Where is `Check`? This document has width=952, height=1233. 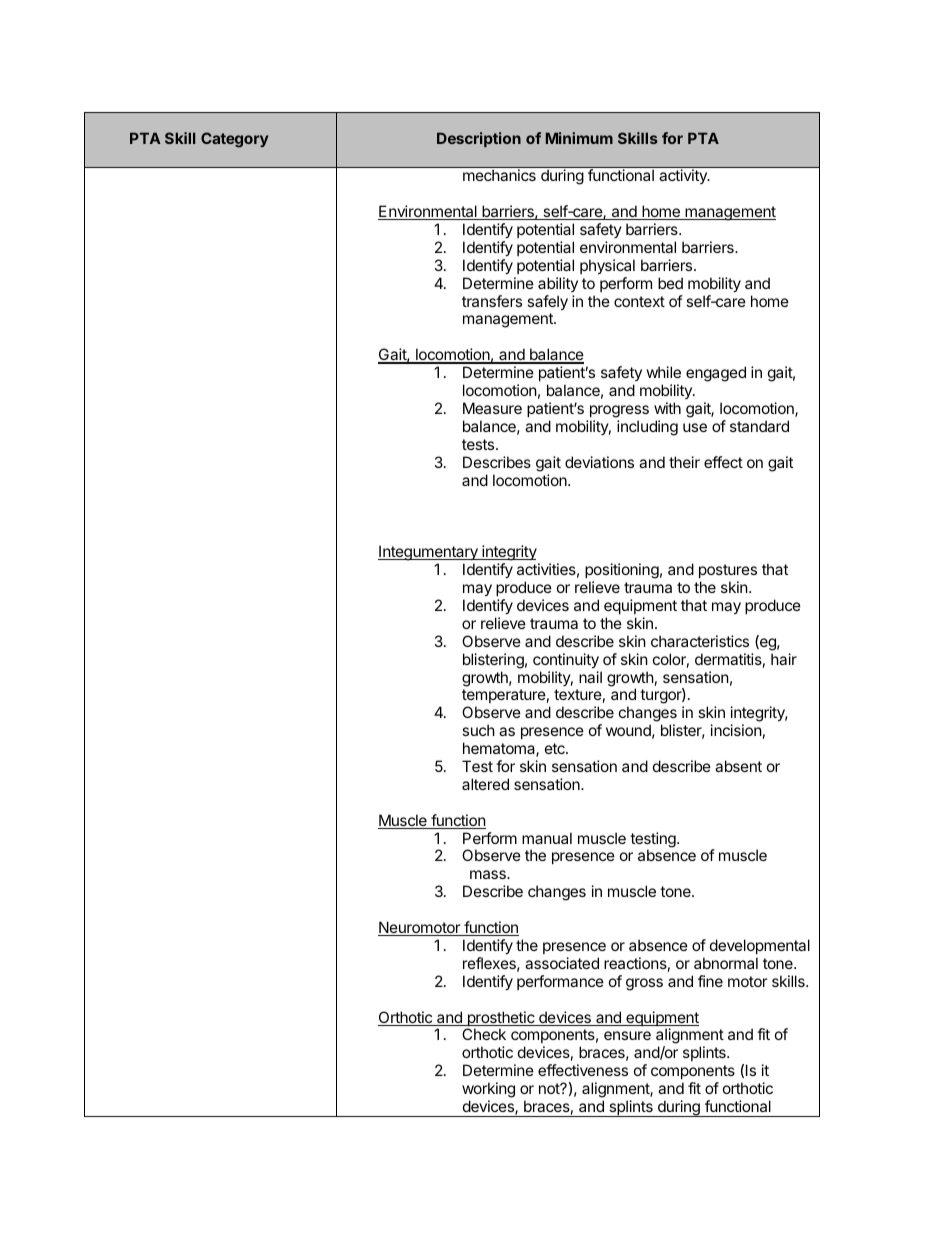
Check is located at coordinates (484, 1034).
